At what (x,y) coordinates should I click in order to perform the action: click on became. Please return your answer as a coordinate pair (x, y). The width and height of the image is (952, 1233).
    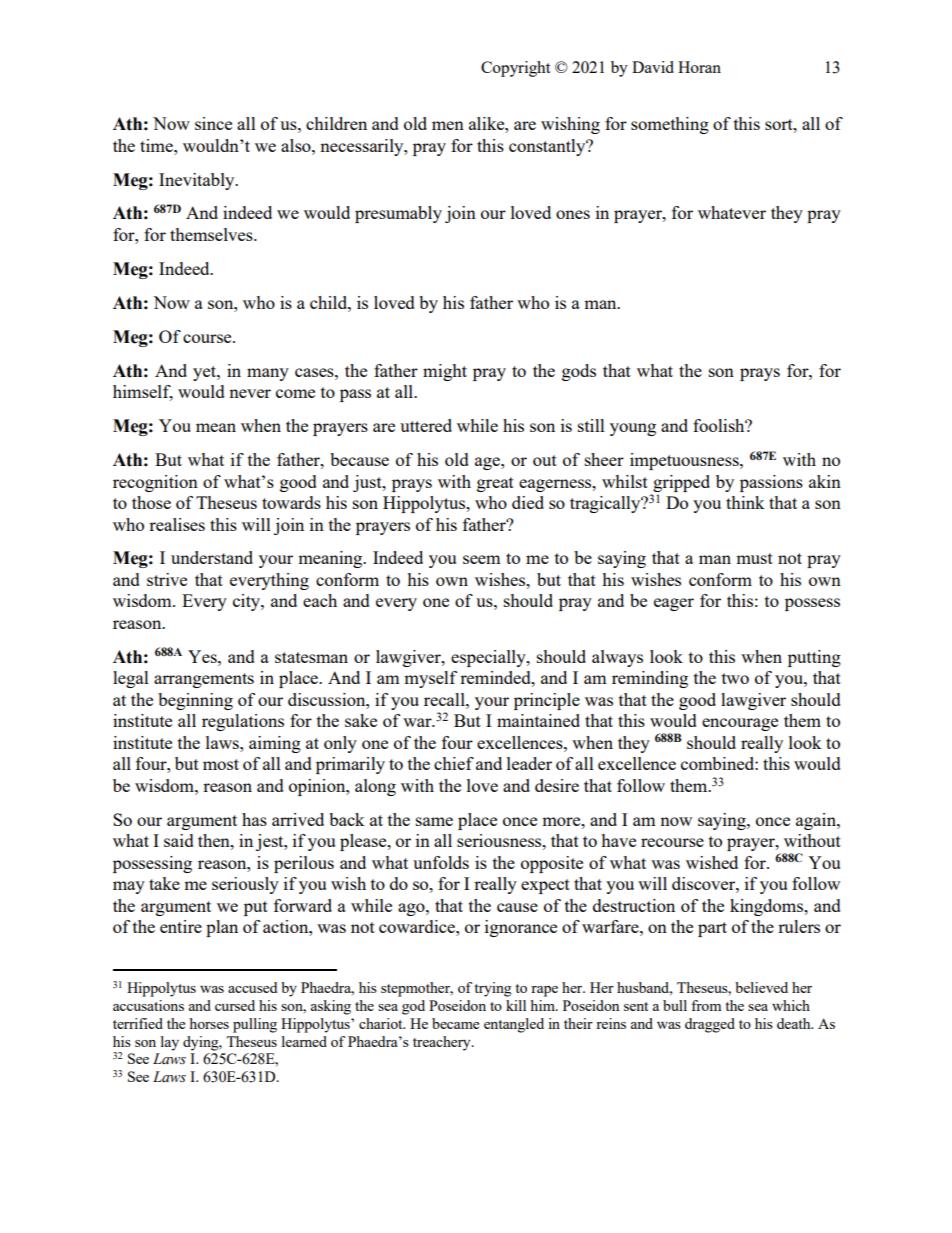
    Looking at the image, I should click on (455, 1023).
